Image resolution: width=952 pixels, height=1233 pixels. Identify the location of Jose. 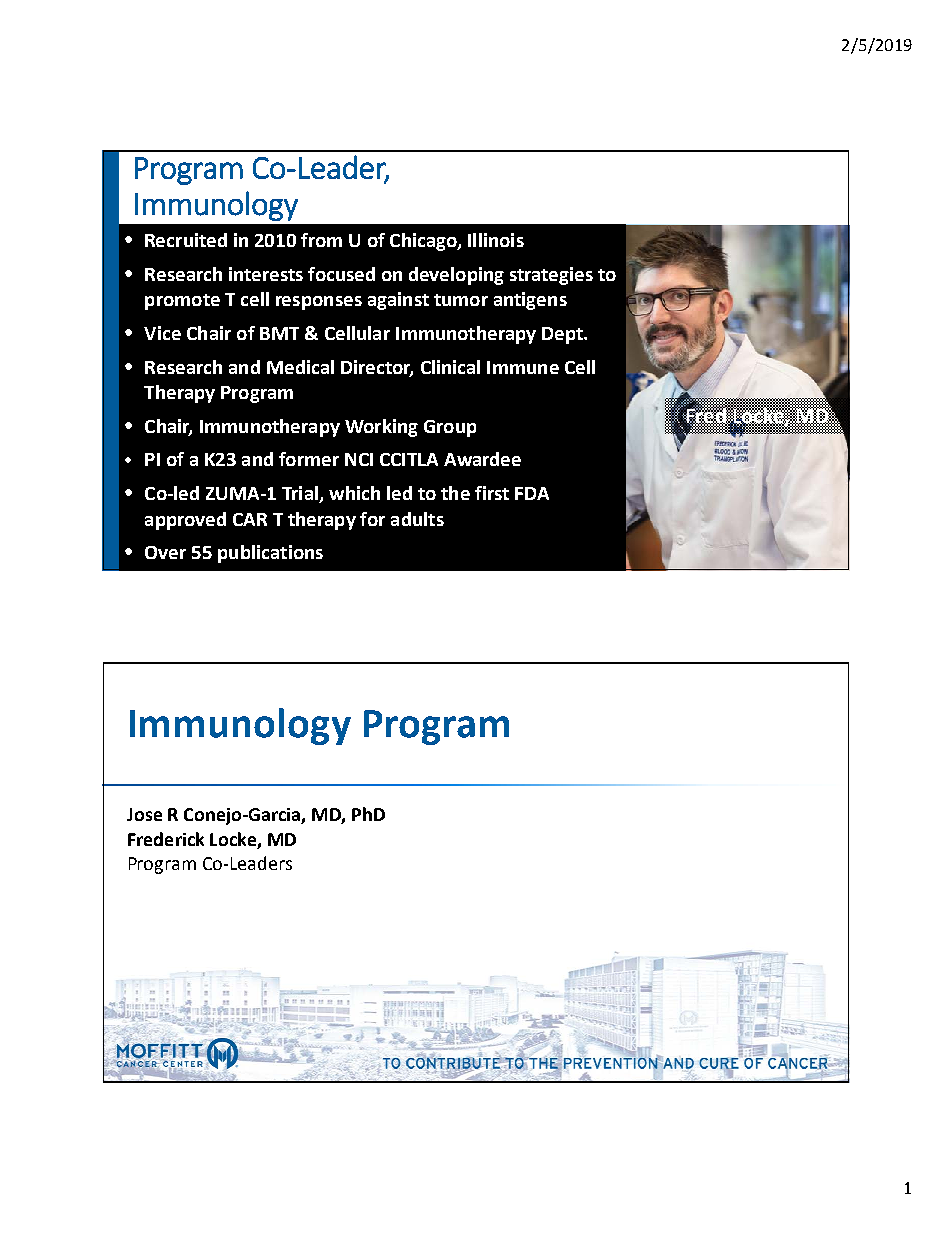
(144, 814).
